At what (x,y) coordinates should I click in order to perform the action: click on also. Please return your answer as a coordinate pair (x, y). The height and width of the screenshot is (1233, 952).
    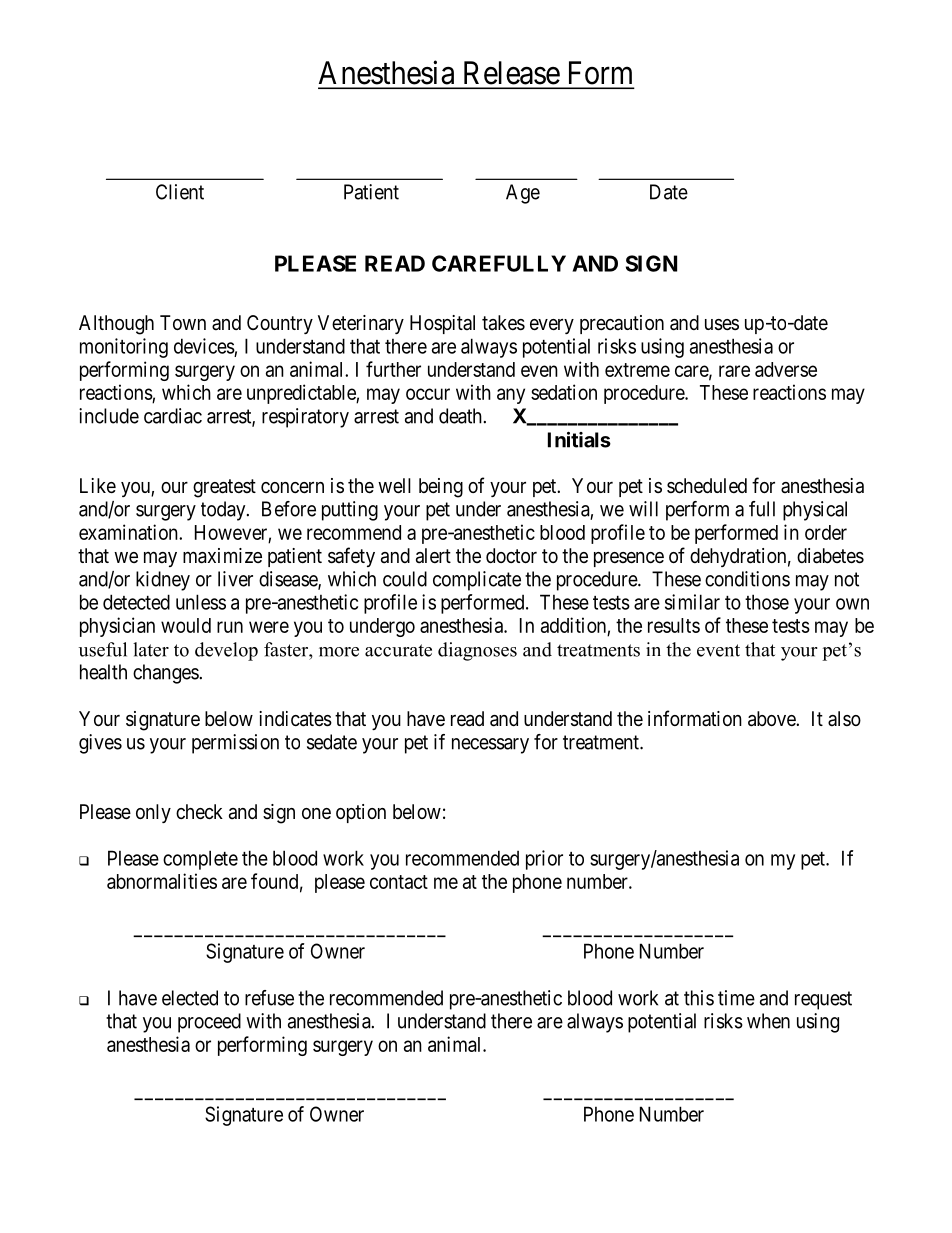
    Looking at the image, I should click on (844, 718).
